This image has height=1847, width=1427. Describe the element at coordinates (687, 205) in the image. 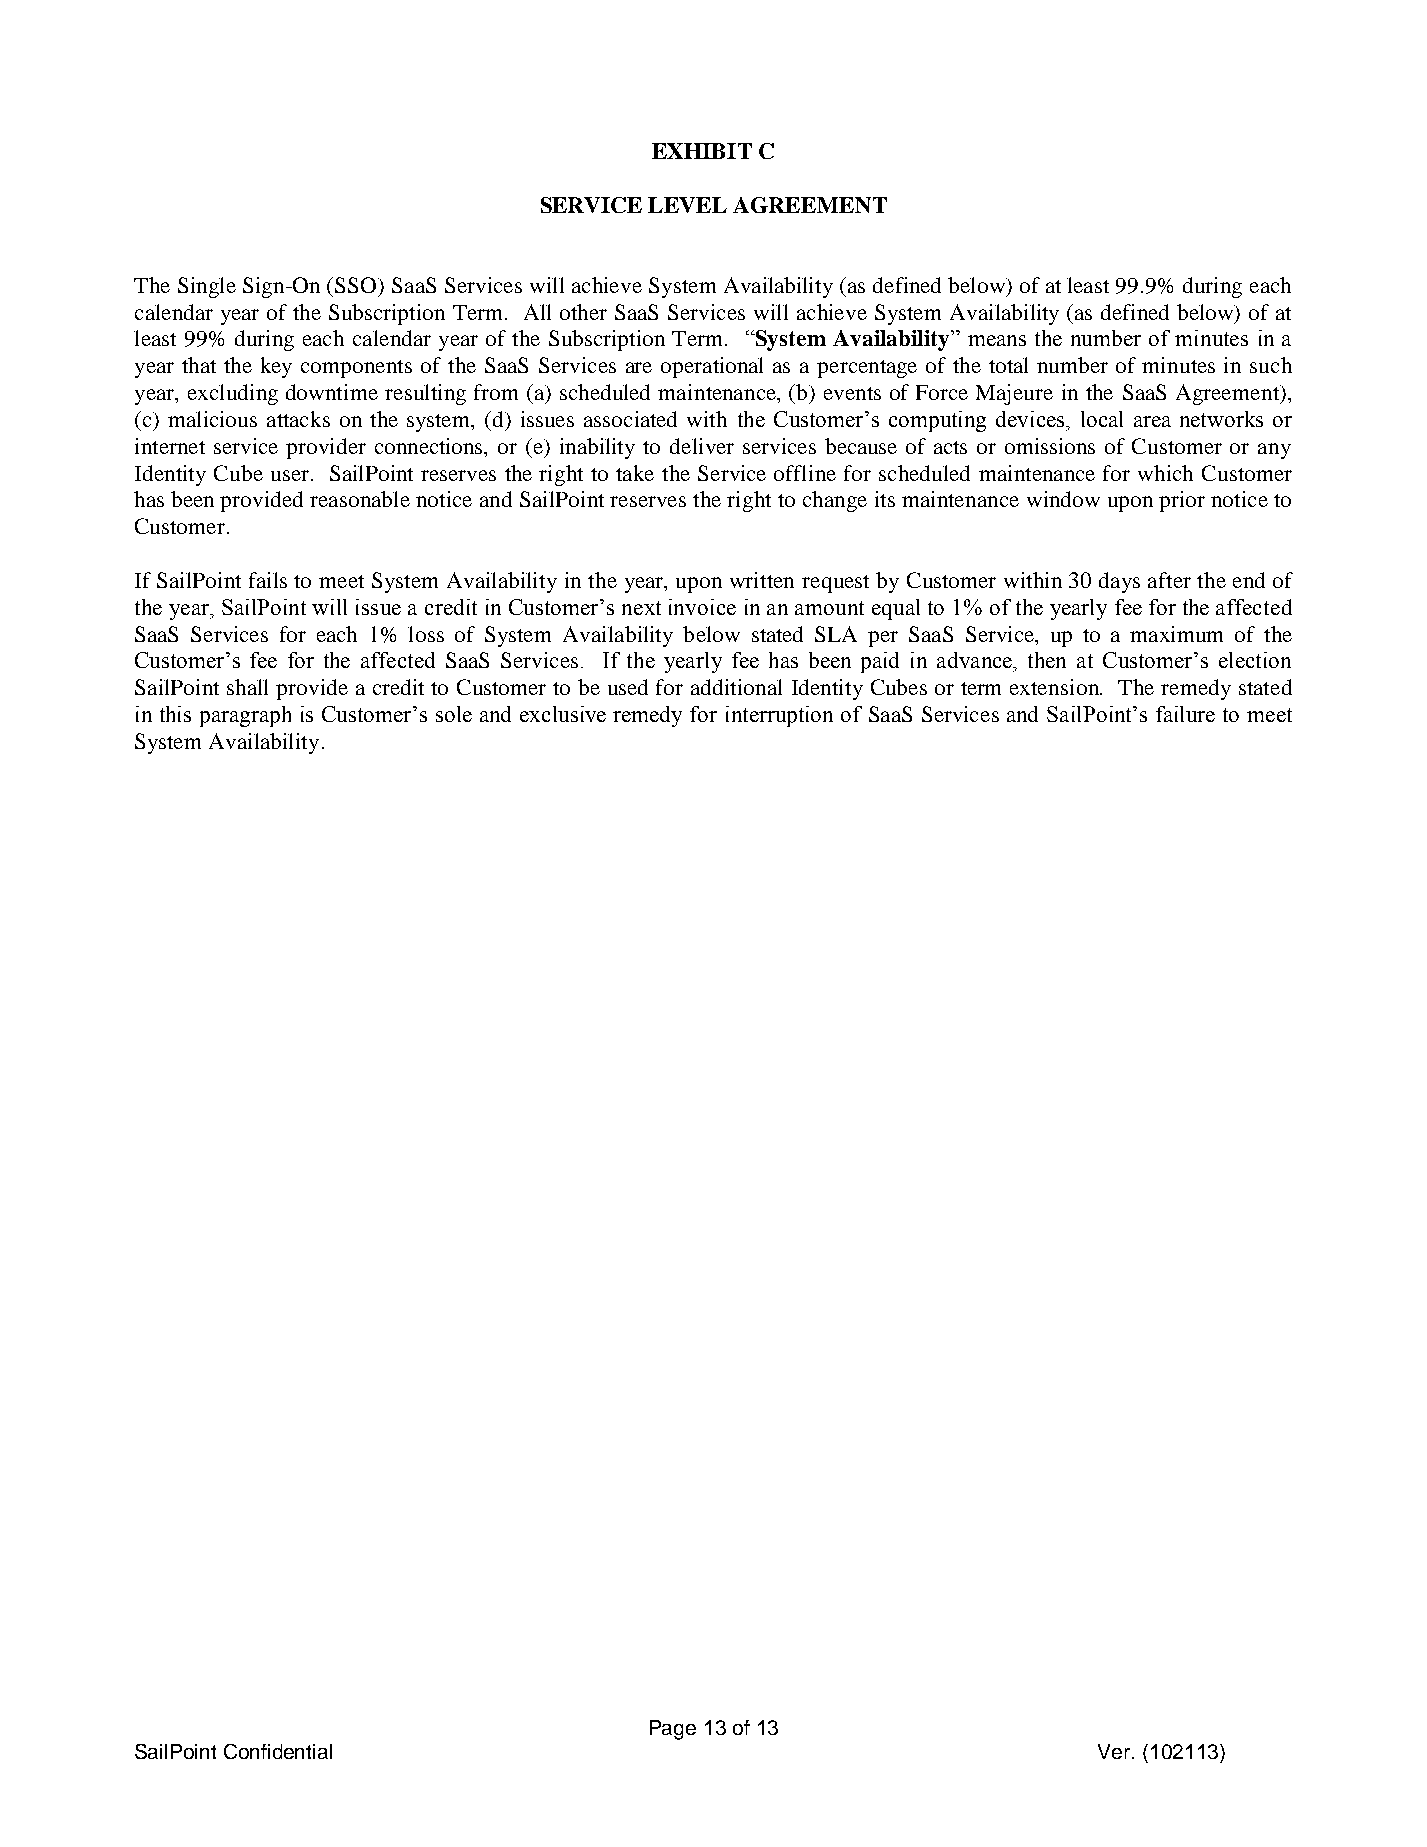

I see `LEVEL` at that location.
